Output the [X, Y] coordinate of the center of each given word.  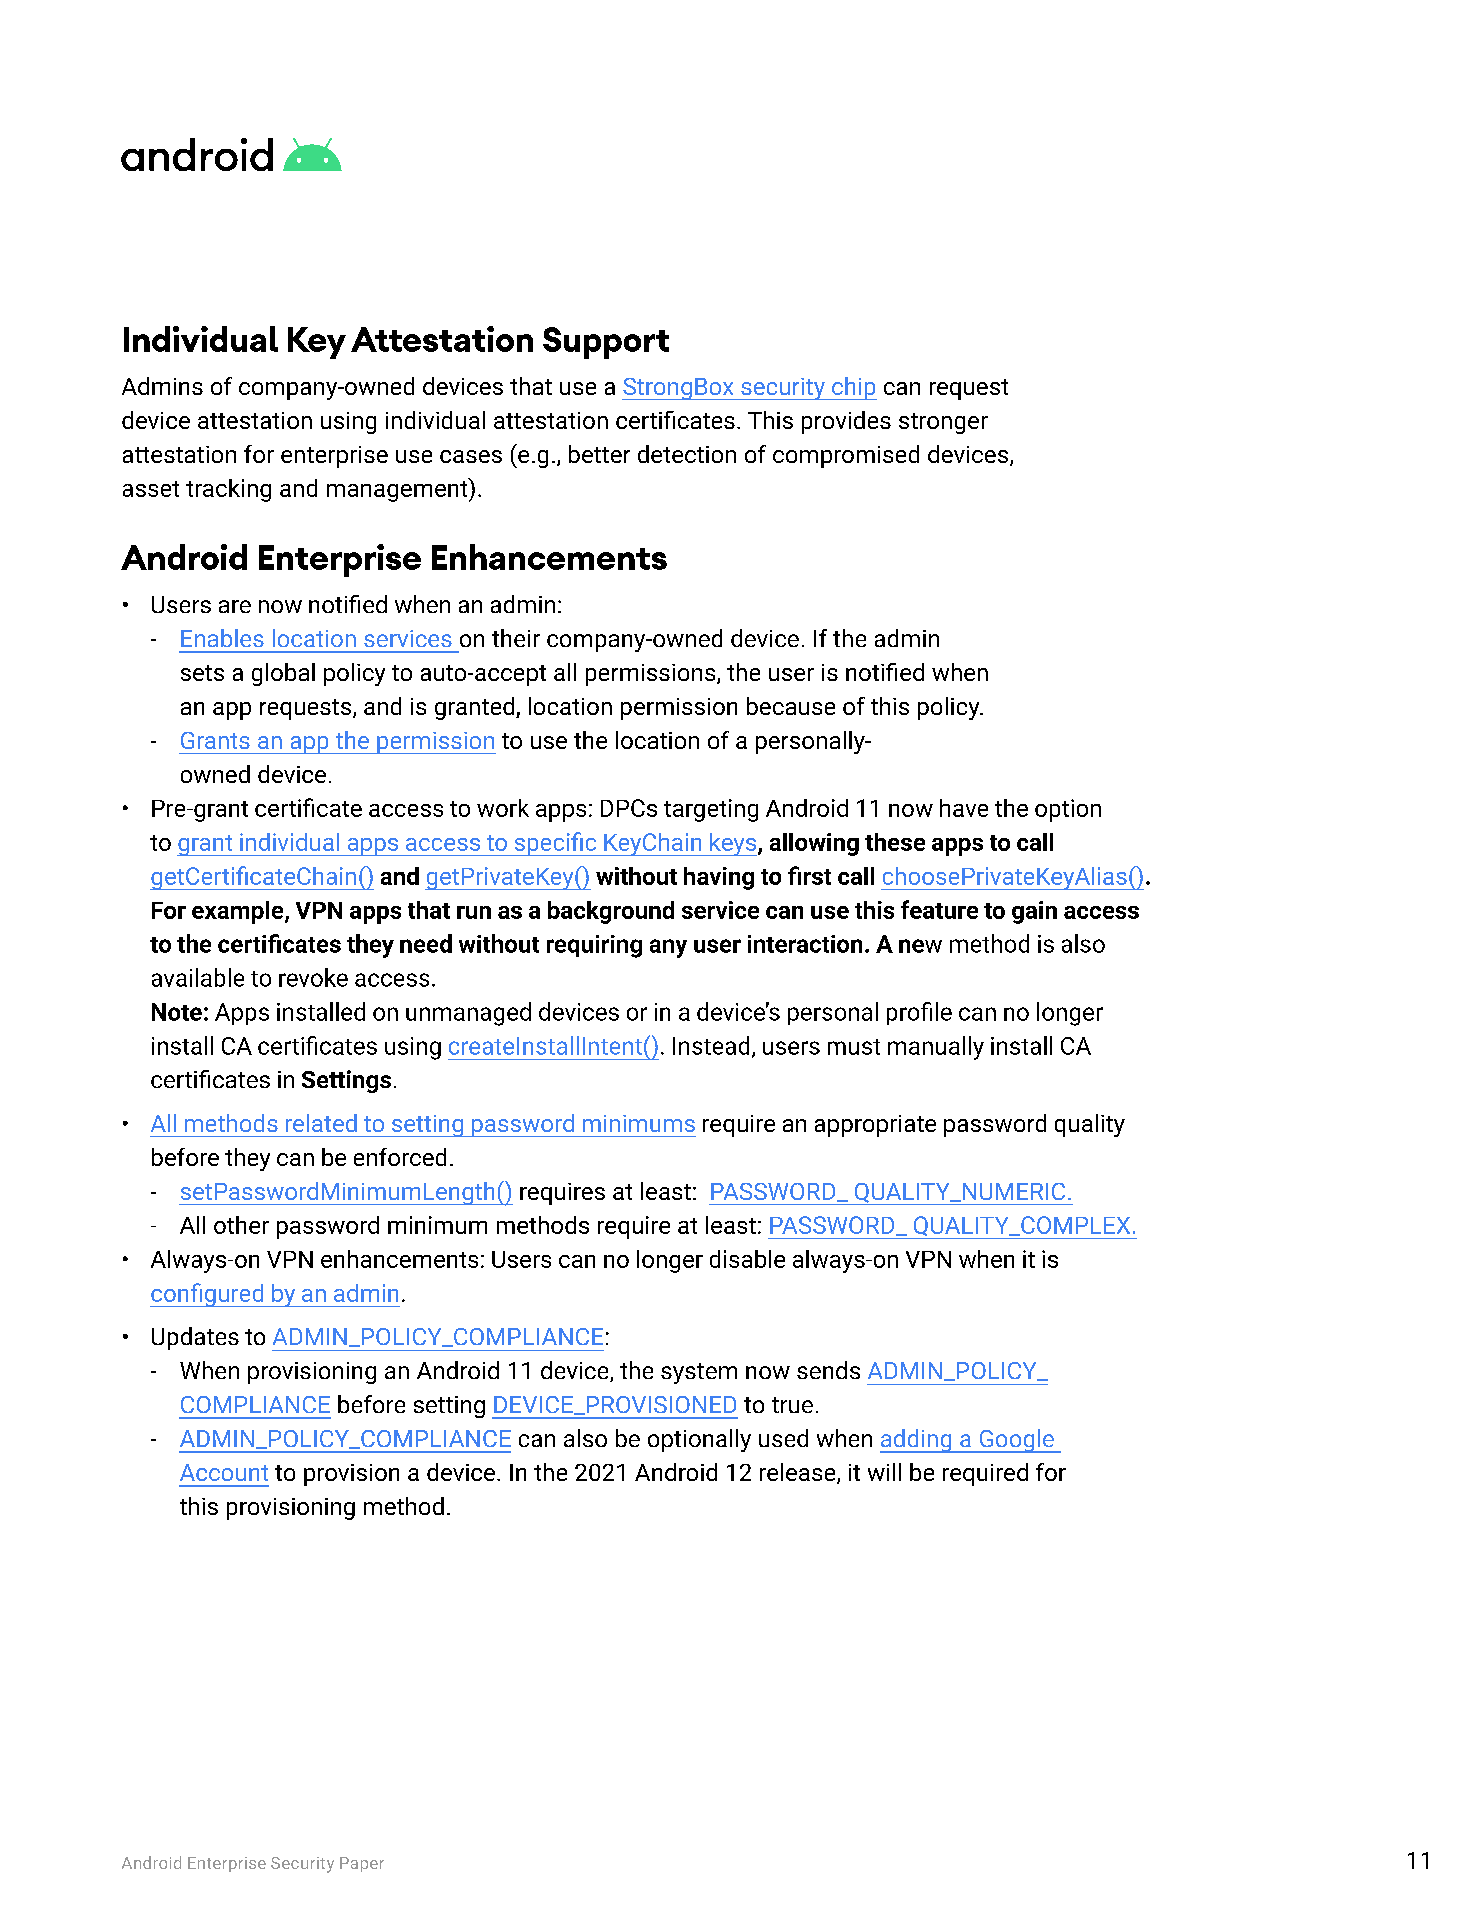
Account [224, 1472]
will [884, 1472]
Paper [362, 1864]
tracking [228, 490]
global [283, 674]
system [699, 1373]
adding [917, 1441]
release [799, 1473]
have [964, 808]
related [321, 1123]
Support [606, 343]
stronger [943, 423]
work [503, 808]
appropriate [875, 1126]
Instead [711, 1045]
